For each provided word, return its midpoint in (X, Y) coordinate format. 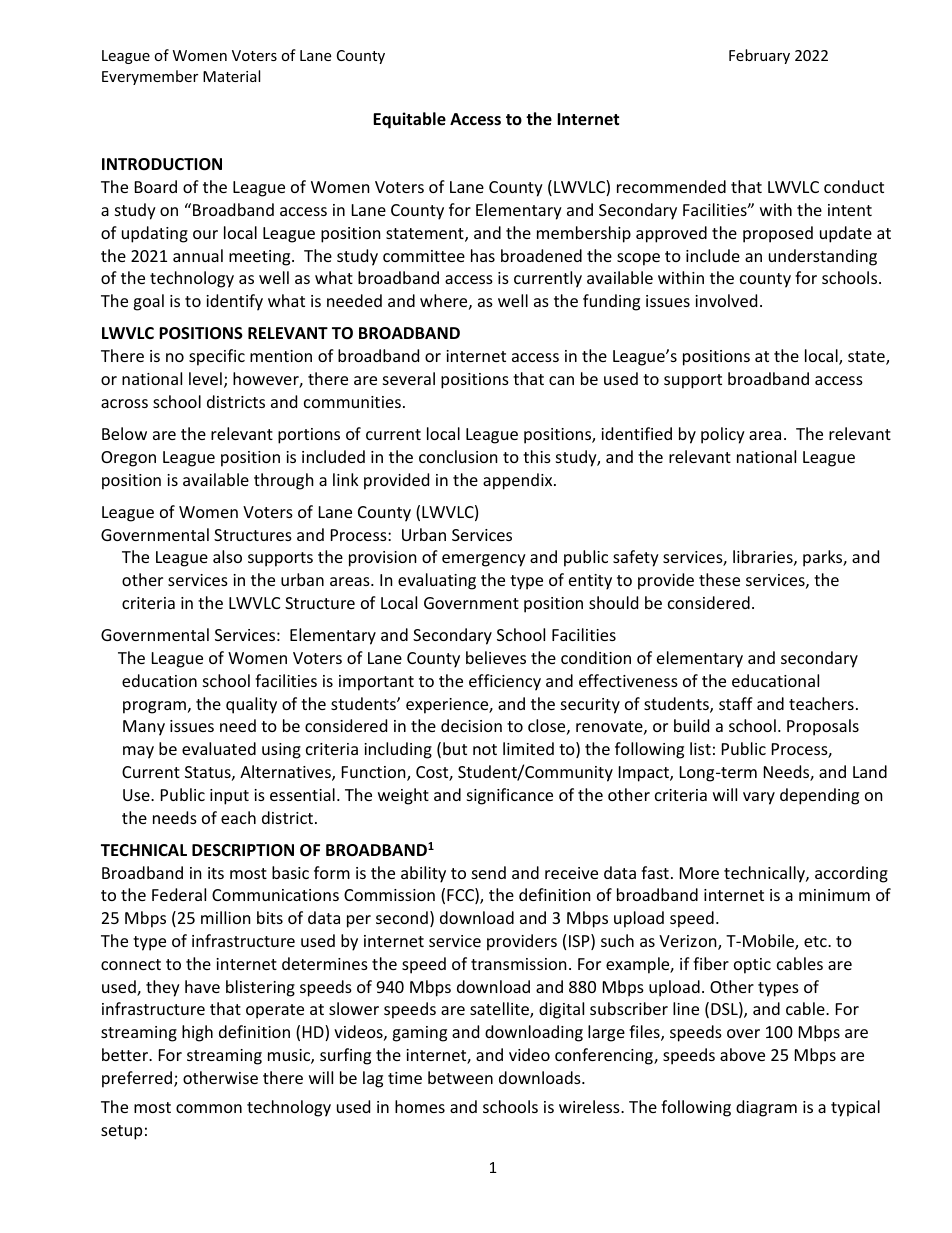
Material (231, 76)
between (460, 1077)
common (209, 1108)
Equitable (409, 120)
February (759, 56)
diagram (766, 1108)
